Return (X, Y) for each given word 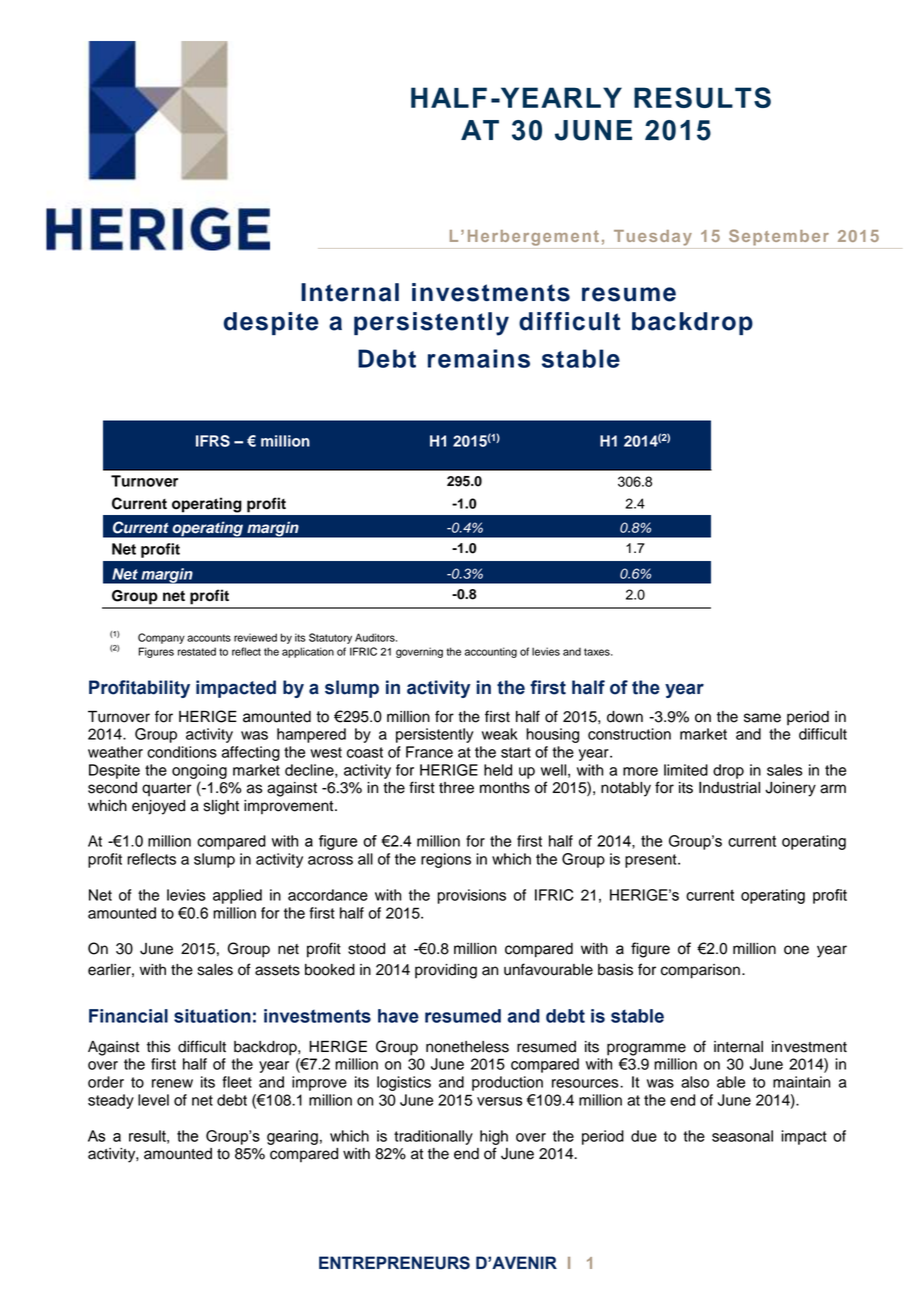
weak (500, 734)
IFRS (213, 441)
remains (479, 358)
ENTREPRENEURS (394, 1263)
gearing (292, 1137)
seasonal (742, 1136)
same (762, 718)
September (779, 237)
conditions (182, 752)
